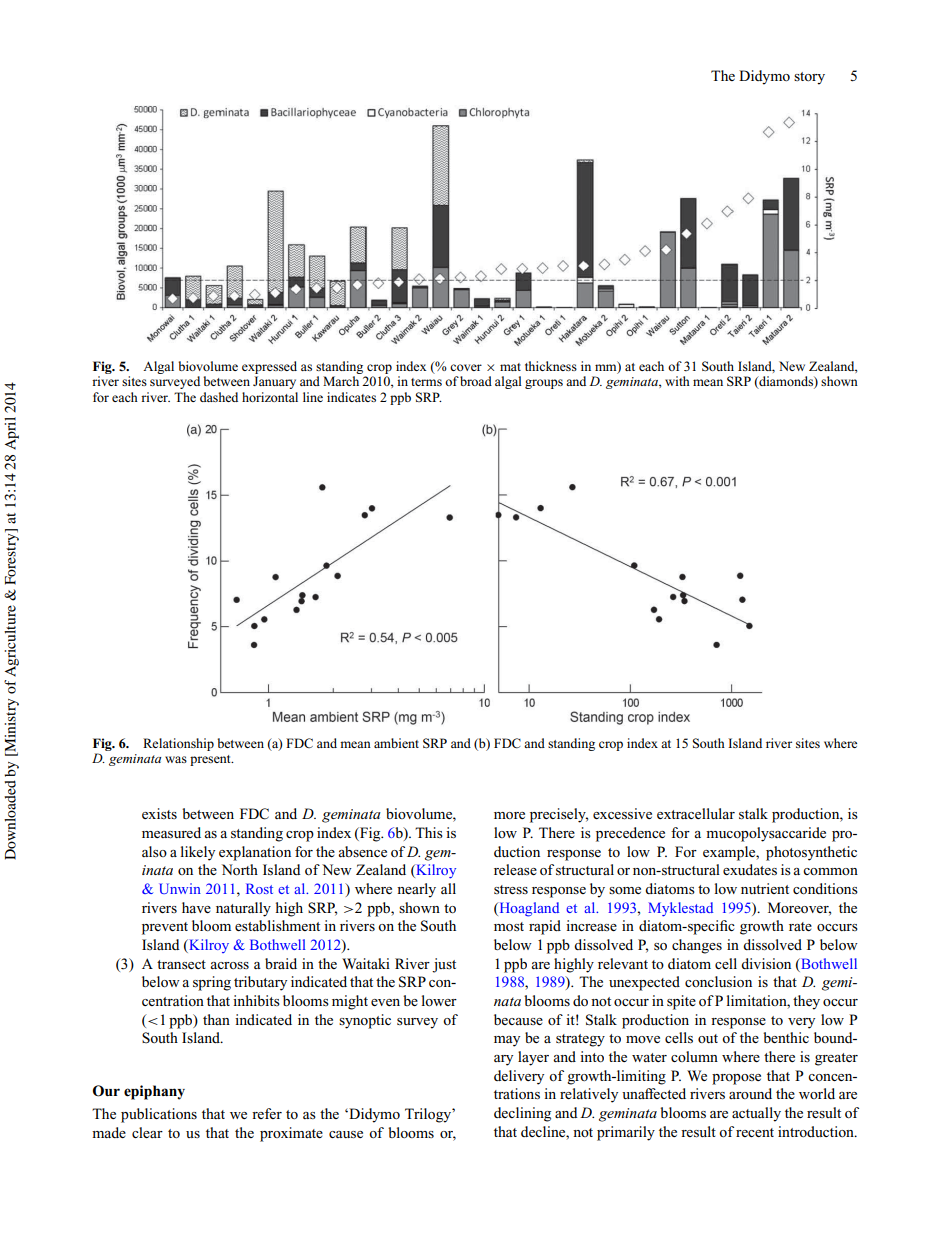 This image has width=952, height=1240. Describe the element at coordinates (522, 1114) in the image. I see `declining` at that location.
